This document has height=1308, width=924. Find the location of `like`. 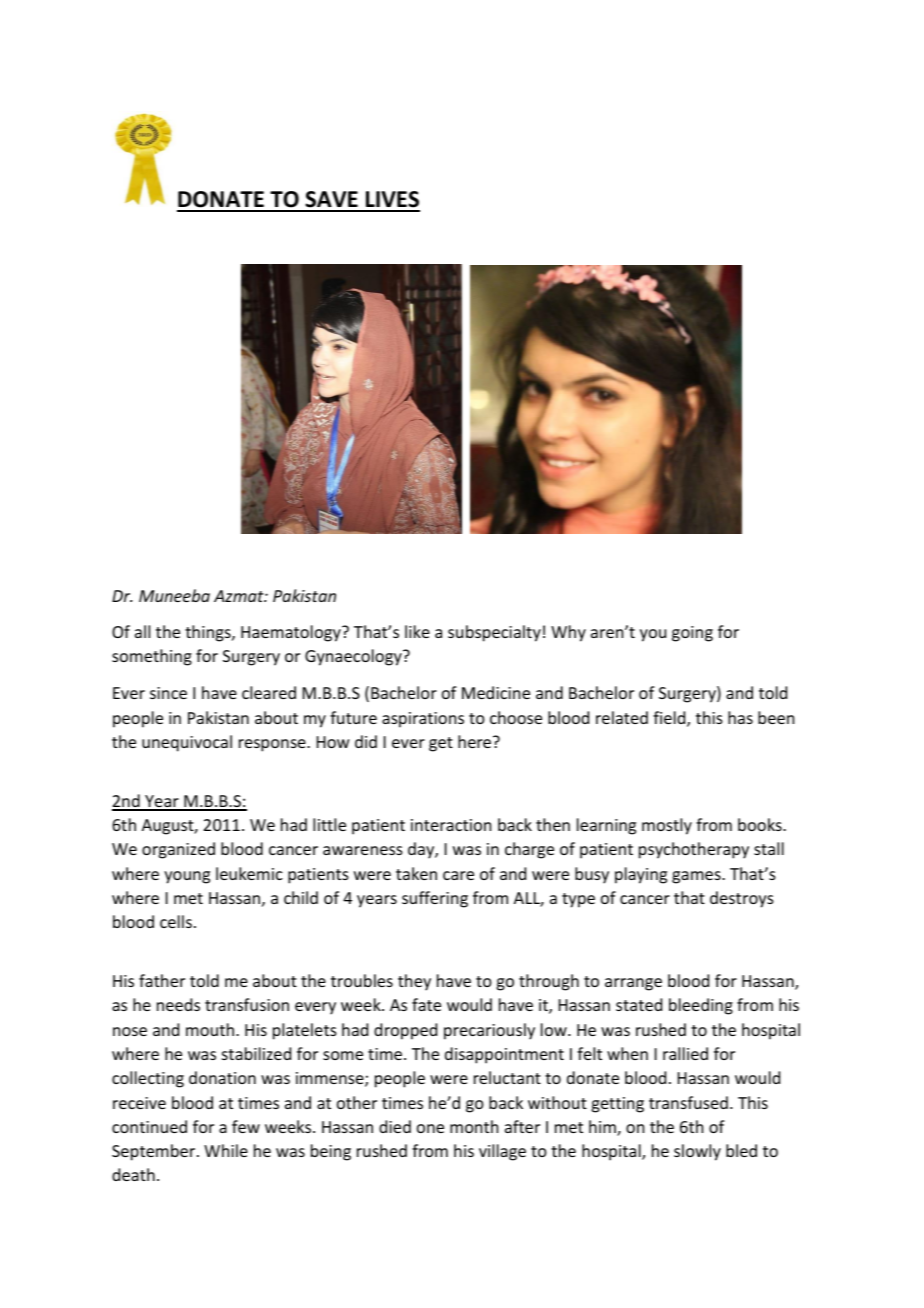

like is located at coordinates (417, 631).
